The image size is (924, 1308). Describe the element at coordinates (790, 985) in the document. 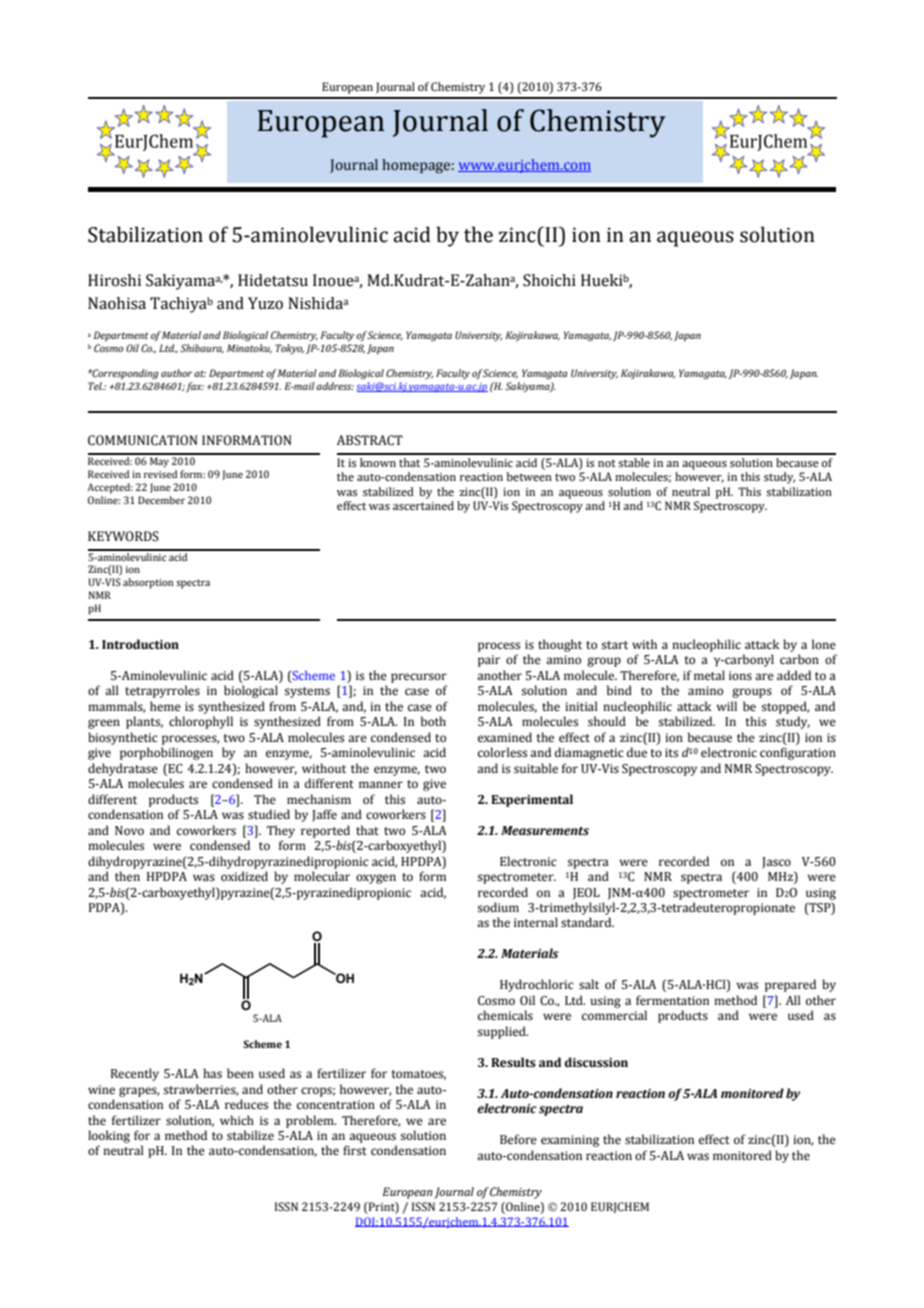

I see `prepared` at that location.
